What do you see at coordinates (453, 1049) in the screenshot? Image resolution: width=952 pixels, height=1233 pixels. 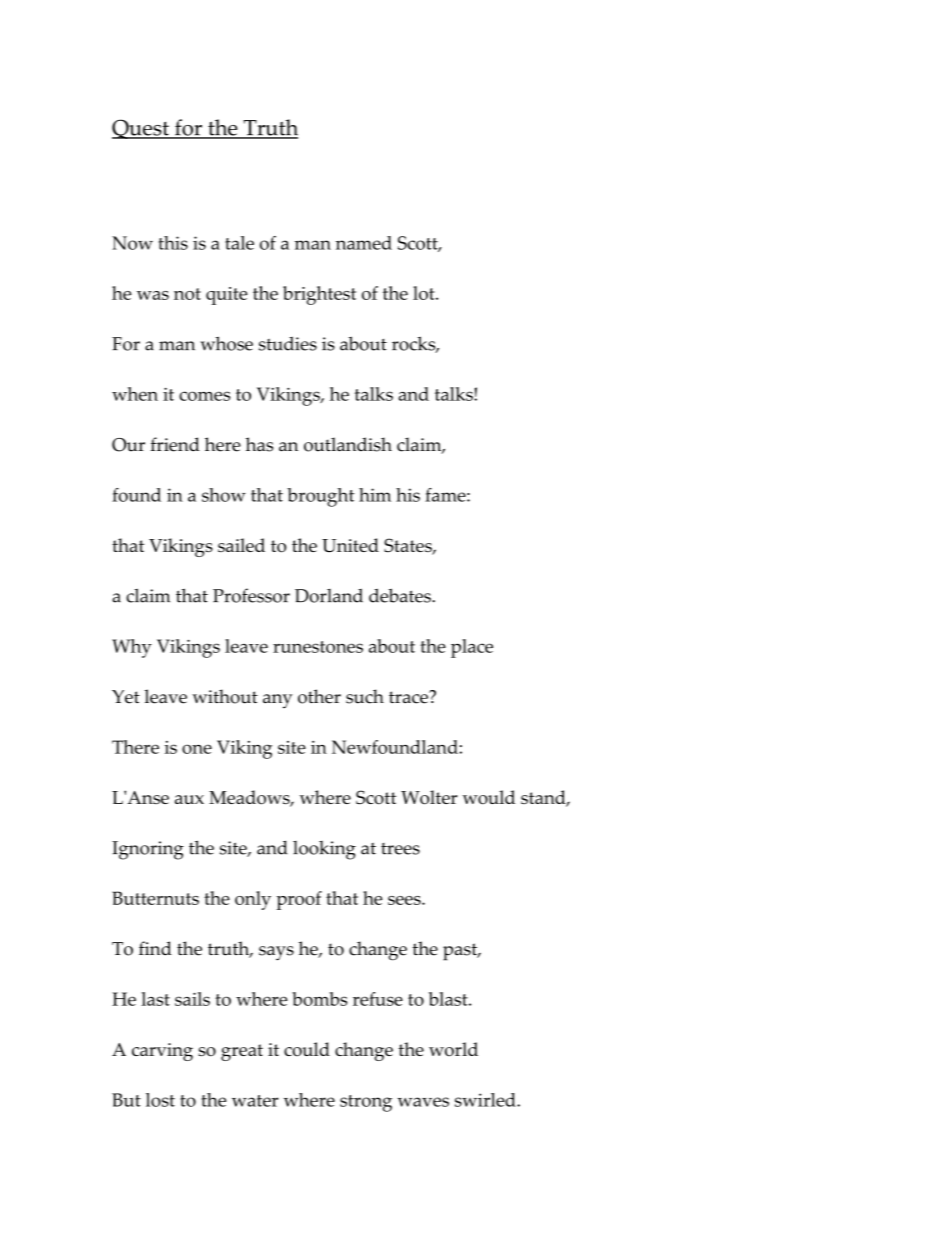 I see `world` at bounding box center [453, 1049].
